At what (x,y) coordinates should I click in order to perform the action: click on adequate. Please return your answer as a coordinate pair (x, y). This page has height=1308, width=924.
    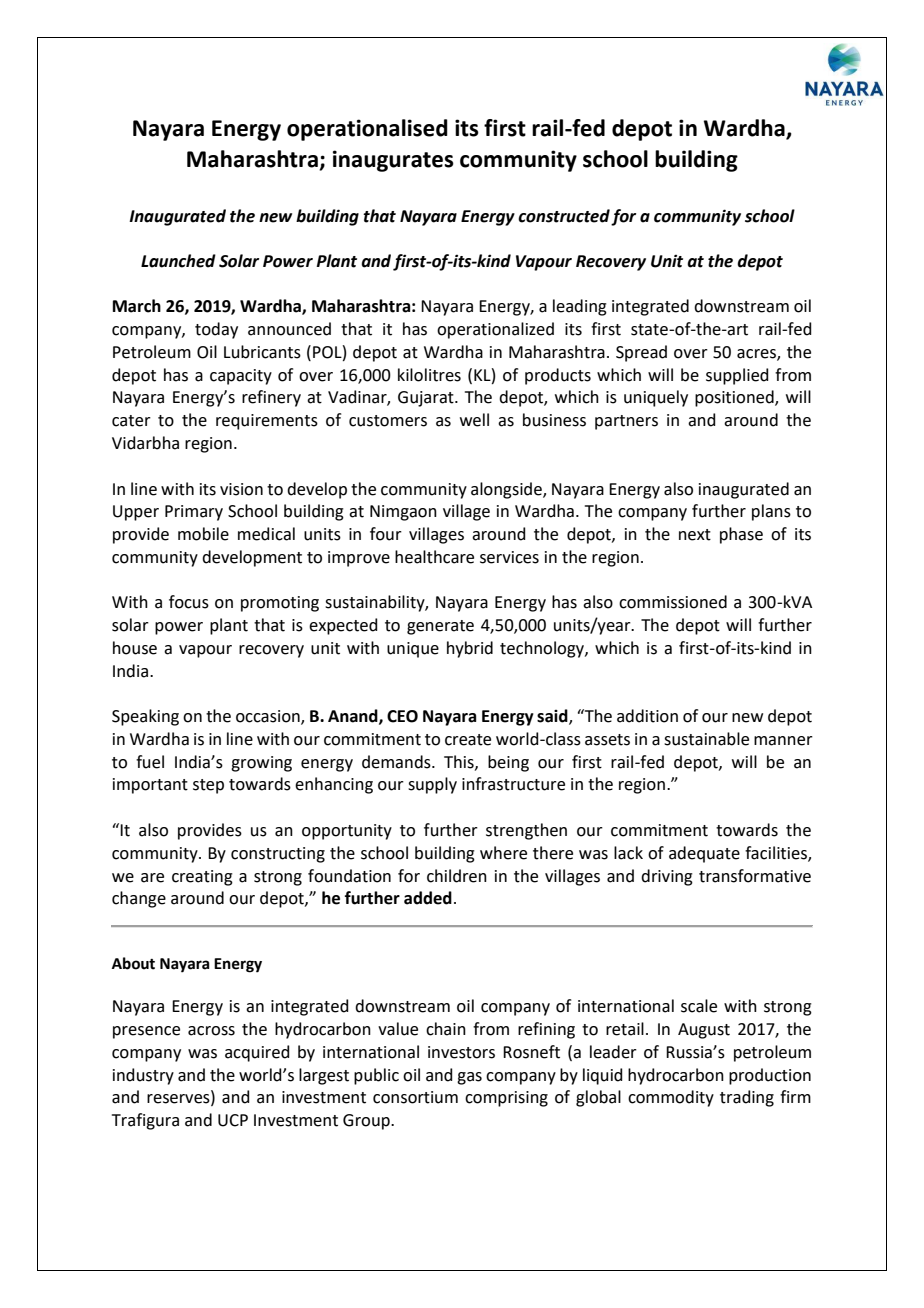
    Looking at the image, I should click on (704, 854).
